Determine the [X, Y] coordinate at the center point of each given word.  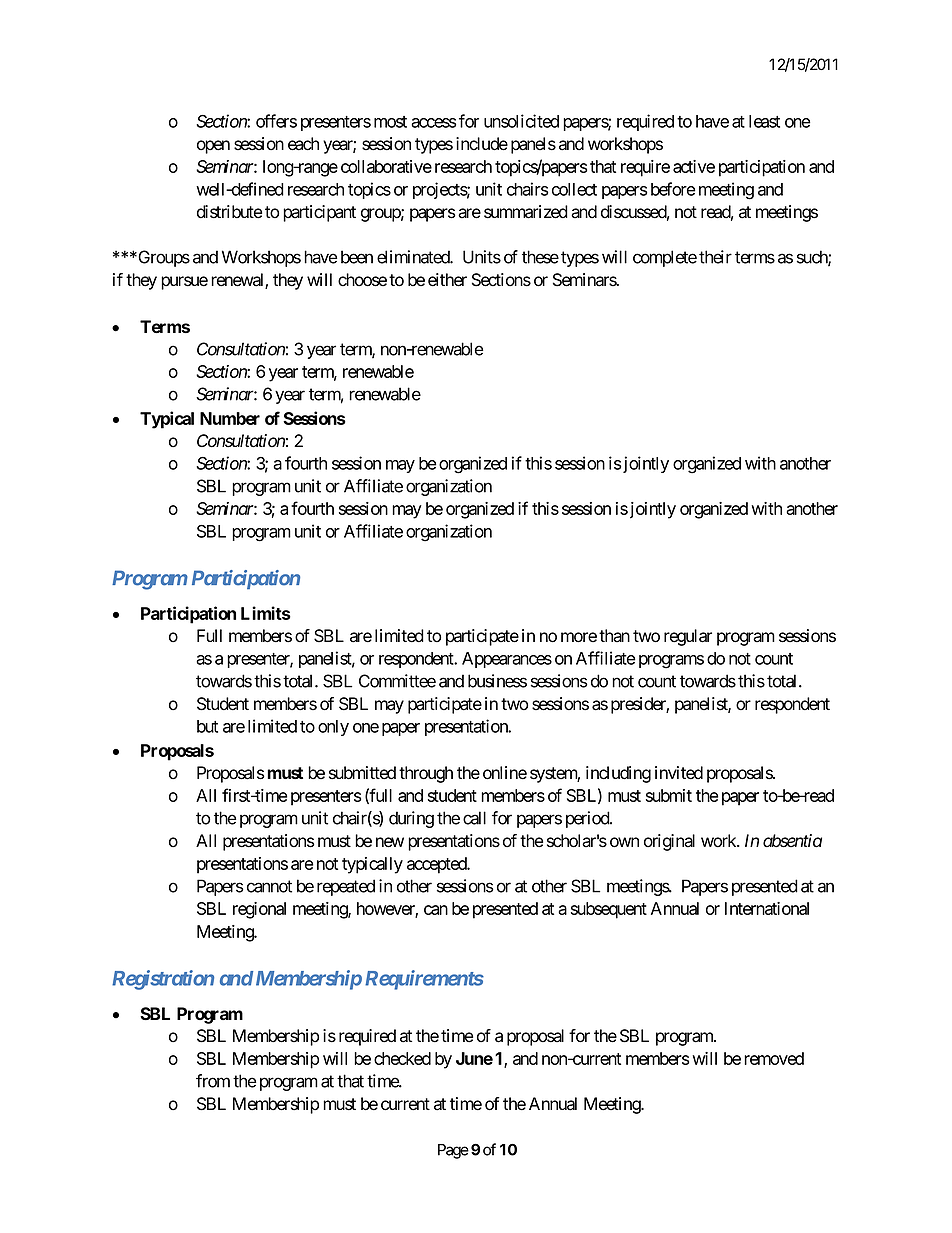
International [767, 908]
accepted [438, 865]
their [715, 257]
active [694, 166]
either [447, 280]
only [333, 728]
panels [533, 145]
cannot [269, 886]
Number [230, 418]
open [213, 147]
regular [688, 637]
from [213, 1081]
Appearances [507, 660]
